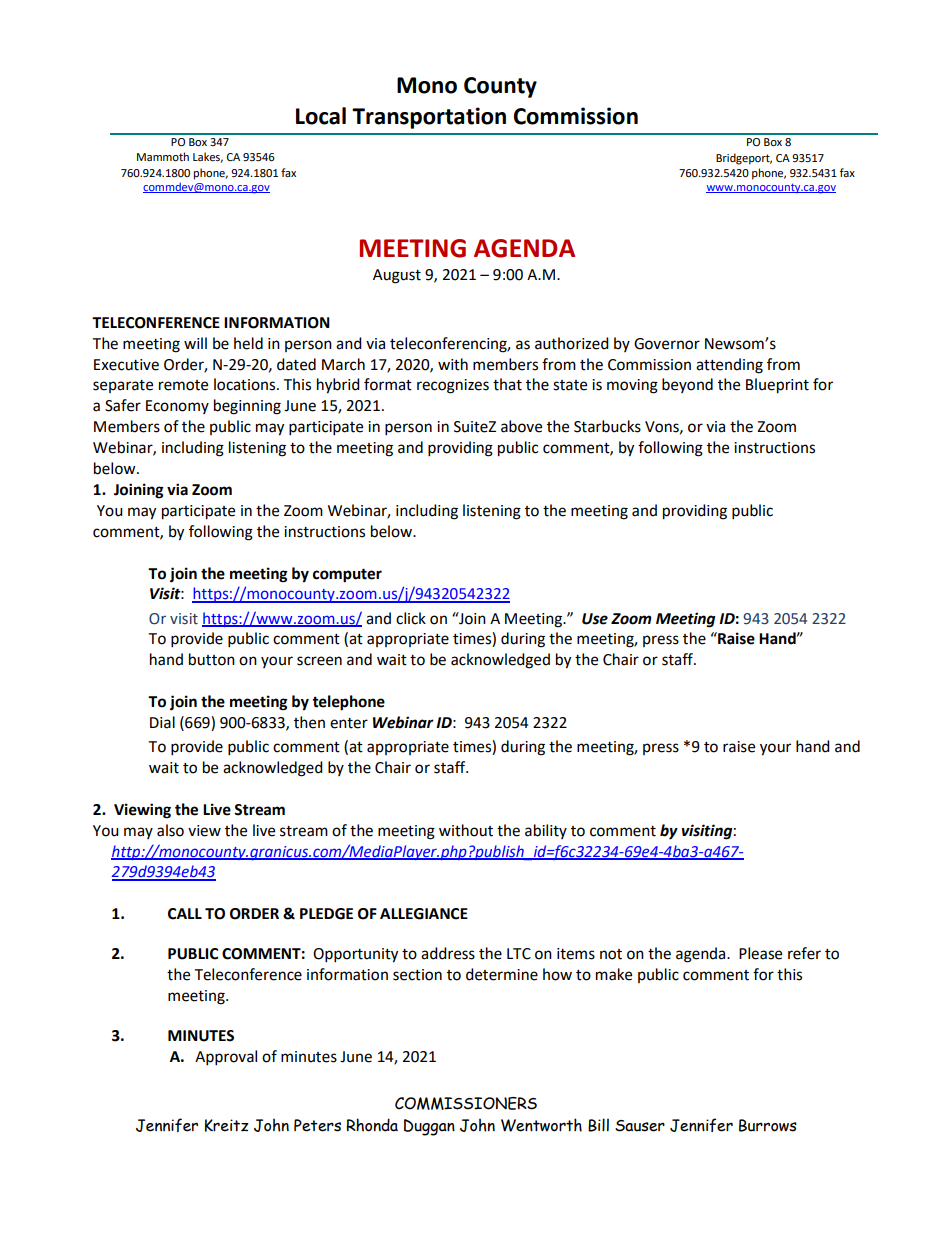  Describe the element at coordinates (729, 366) in the document. I see `attending` at that location.
